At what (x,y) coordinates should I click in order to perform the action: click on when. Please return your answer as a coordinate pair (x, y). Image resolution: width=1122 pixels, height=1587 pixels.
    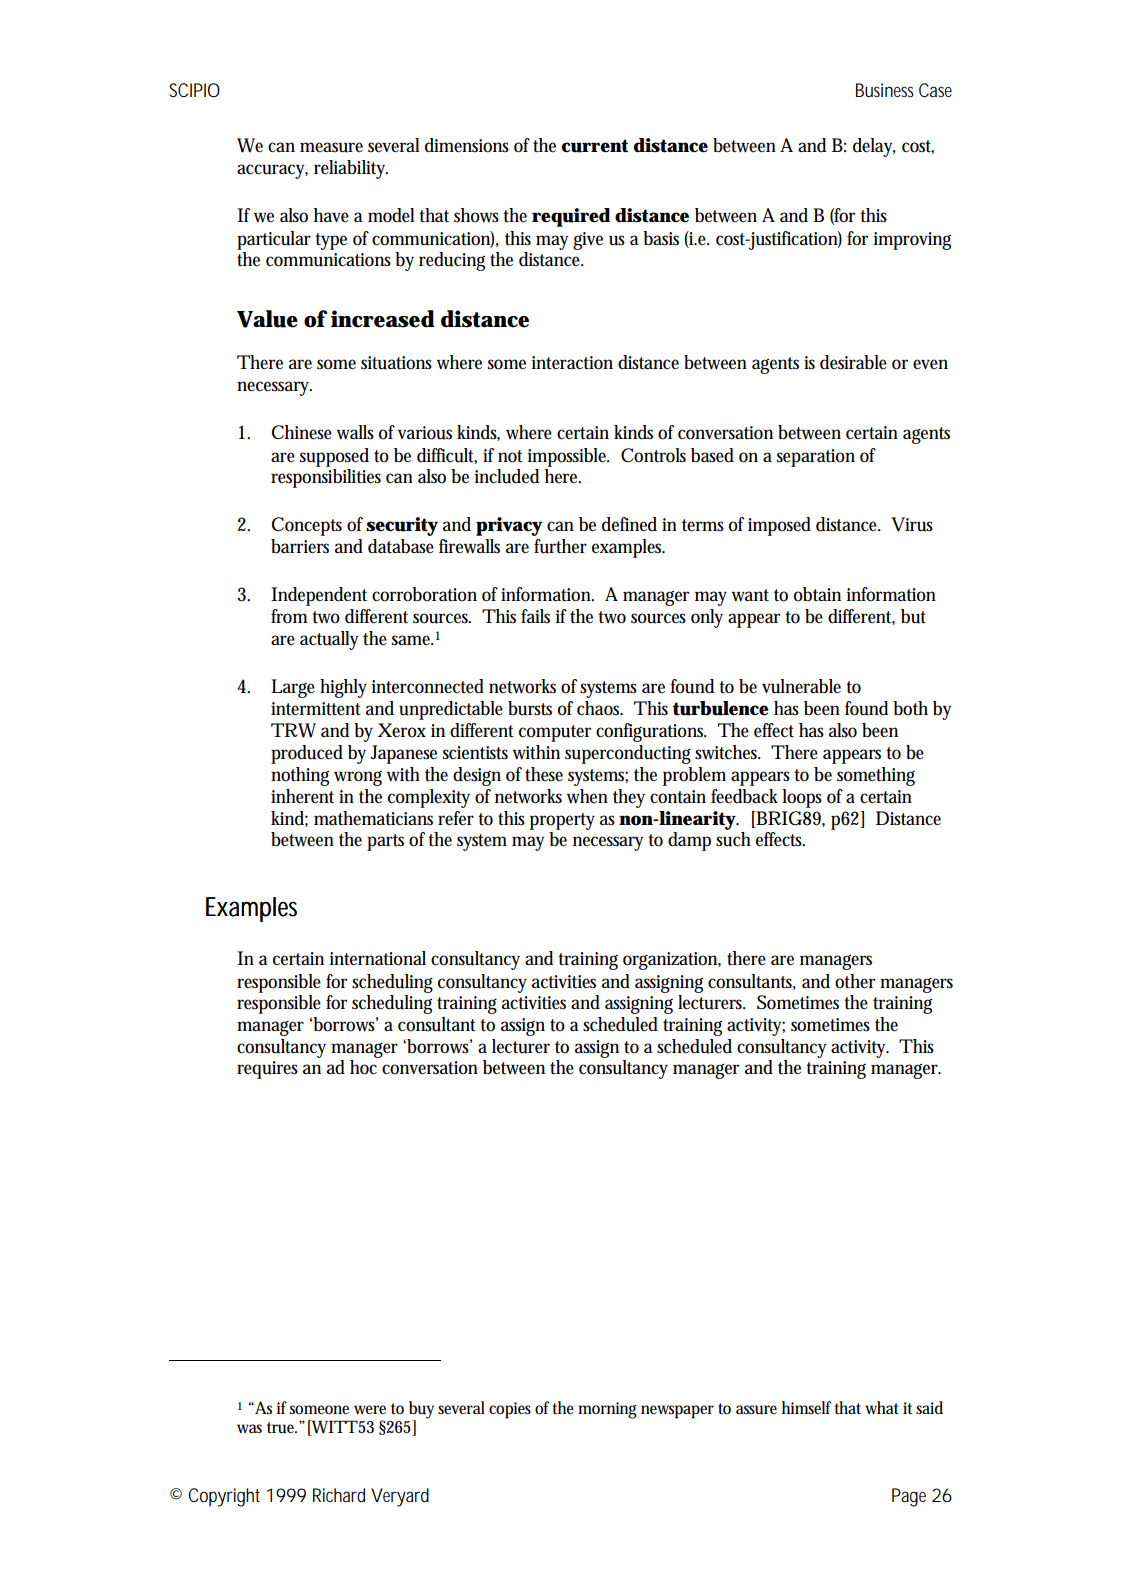
    Looking at the image, I should click on (587, 796).
